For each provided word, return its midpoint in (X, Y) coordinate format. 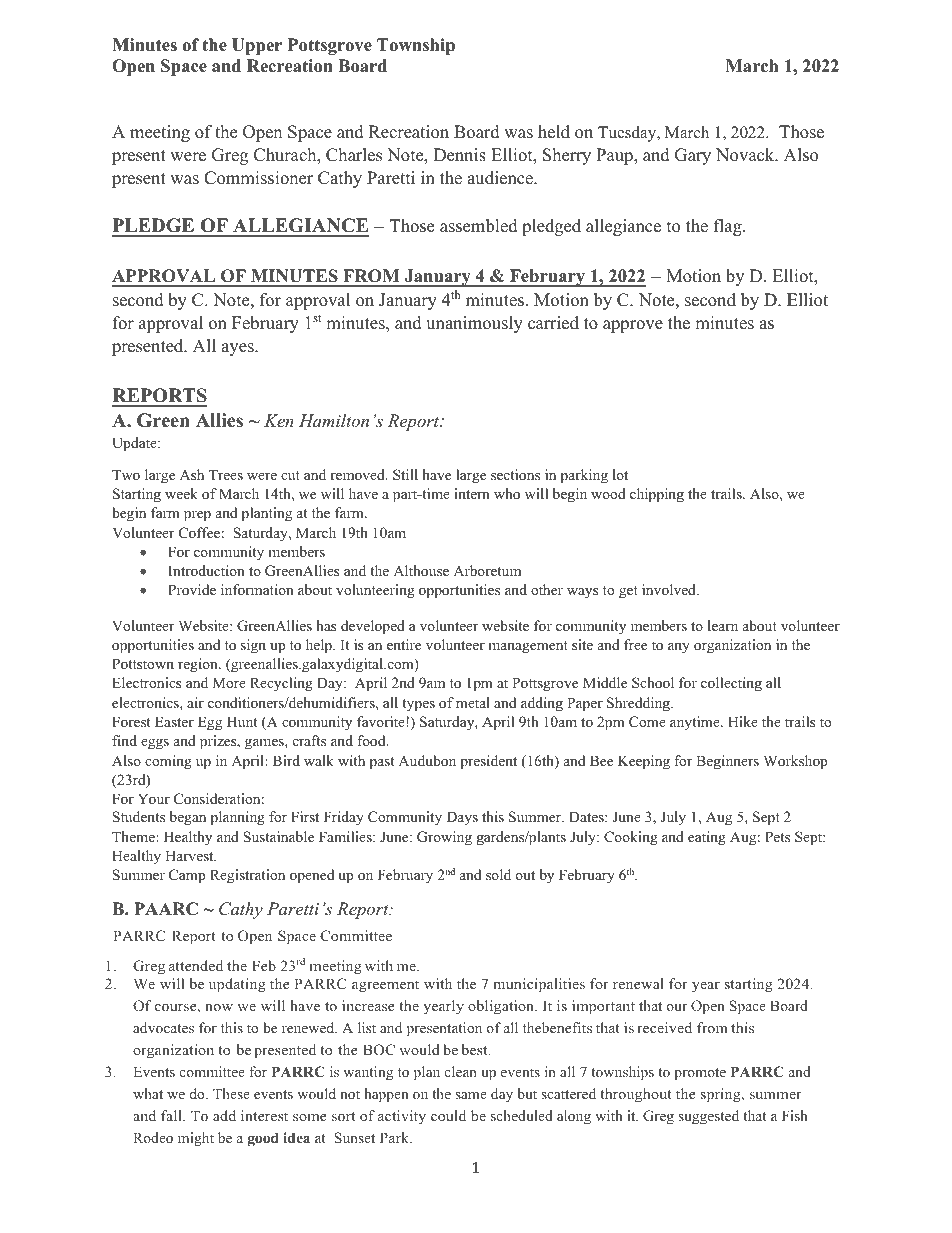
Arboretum (487, 570)
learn (723, 625)
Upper (257, 46)
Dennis (460, 155)
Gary (693, 156)
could (448, 1115)
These (231, 1093)
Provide (192, 589)
